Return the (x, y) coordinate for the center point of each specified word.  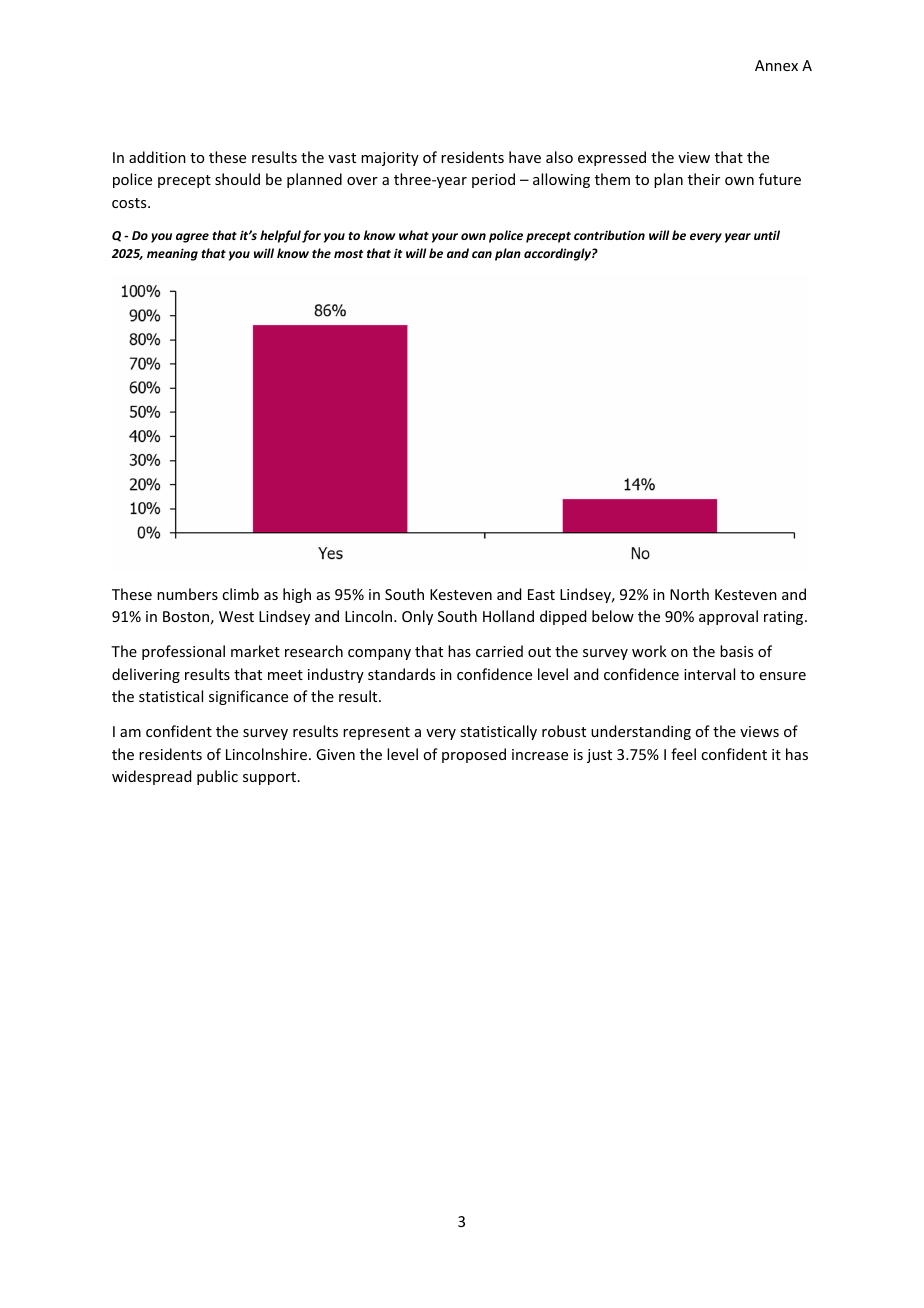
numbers (187, 594)
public (217, 777)
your (445, 238)
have (525, 157)
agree (192, 238)
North (689, 594)
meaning (172, 254)
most (348, 254)
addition (157, 157)
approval (728, 617)
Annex (776, 65)
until (767, 235)
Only (417, 617)
